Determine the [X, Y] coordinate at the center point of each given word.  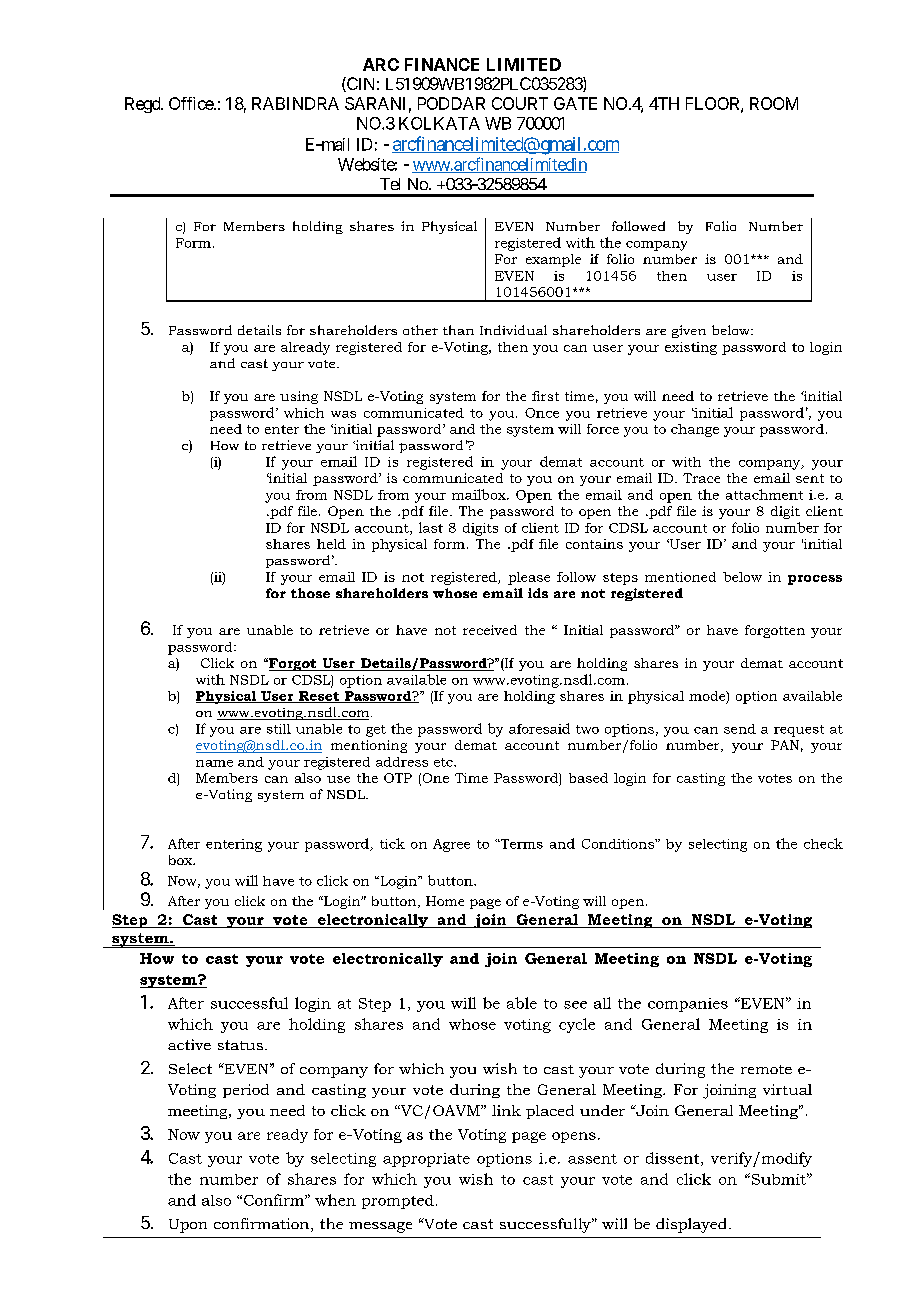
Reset [319, 697]
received [490, 630]
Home [445, 901]
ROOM [774, 103]
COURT [520, 103]
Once [542, 413]
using [299, 397]
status [240, 1045]
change [695, 430]
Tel [390, 184]
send [740, 729]
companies [688, 1005]
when [335, 1200]
